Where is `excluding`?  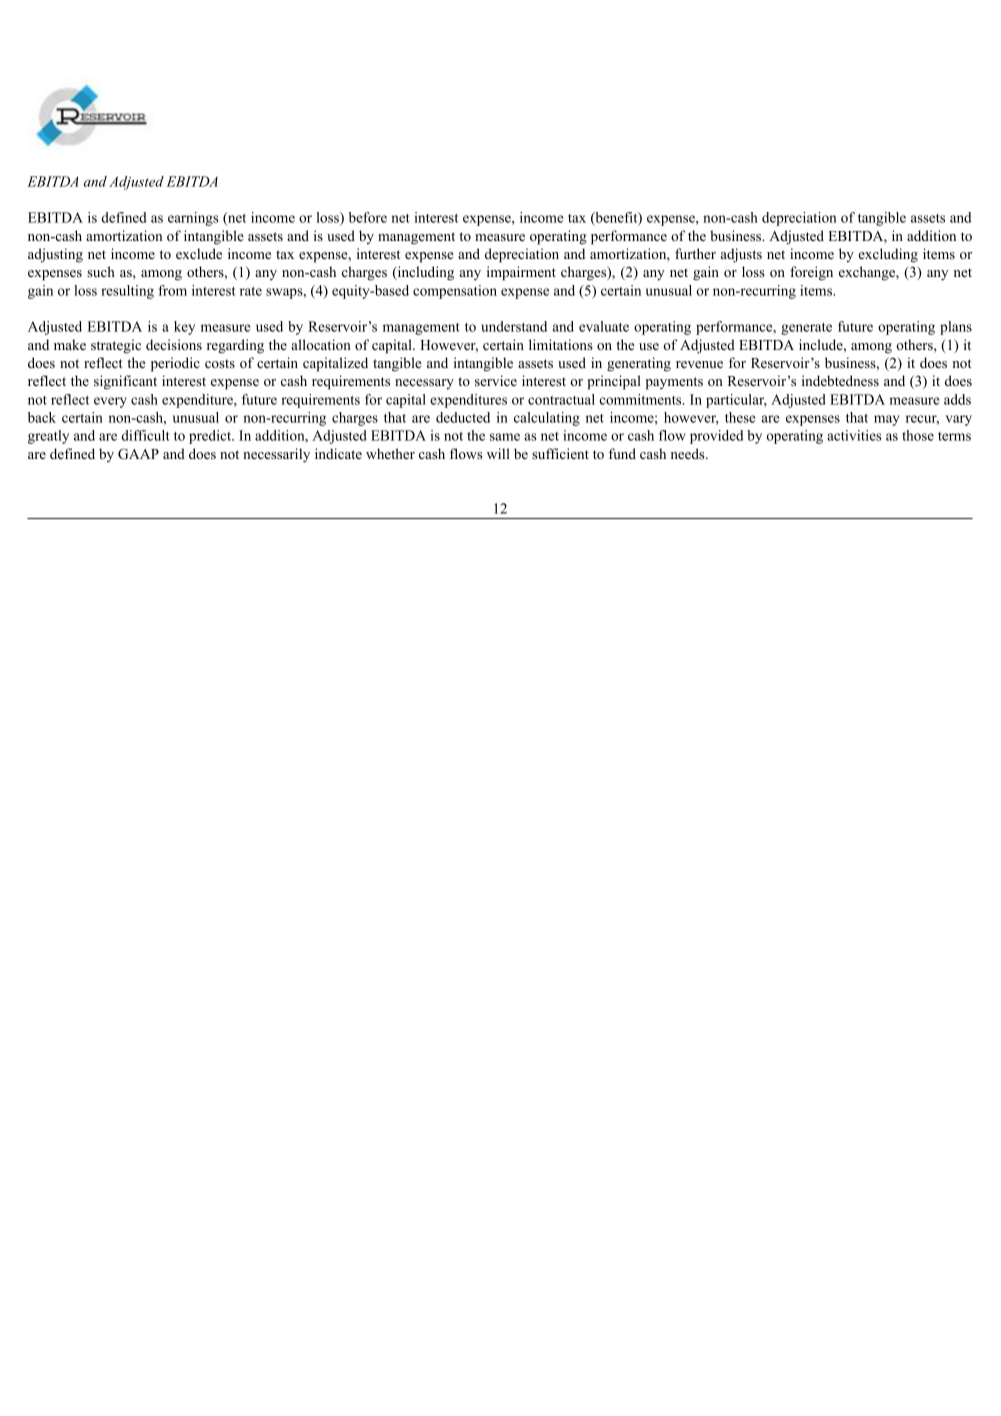
excluding is located at coordinates (888, 255).
